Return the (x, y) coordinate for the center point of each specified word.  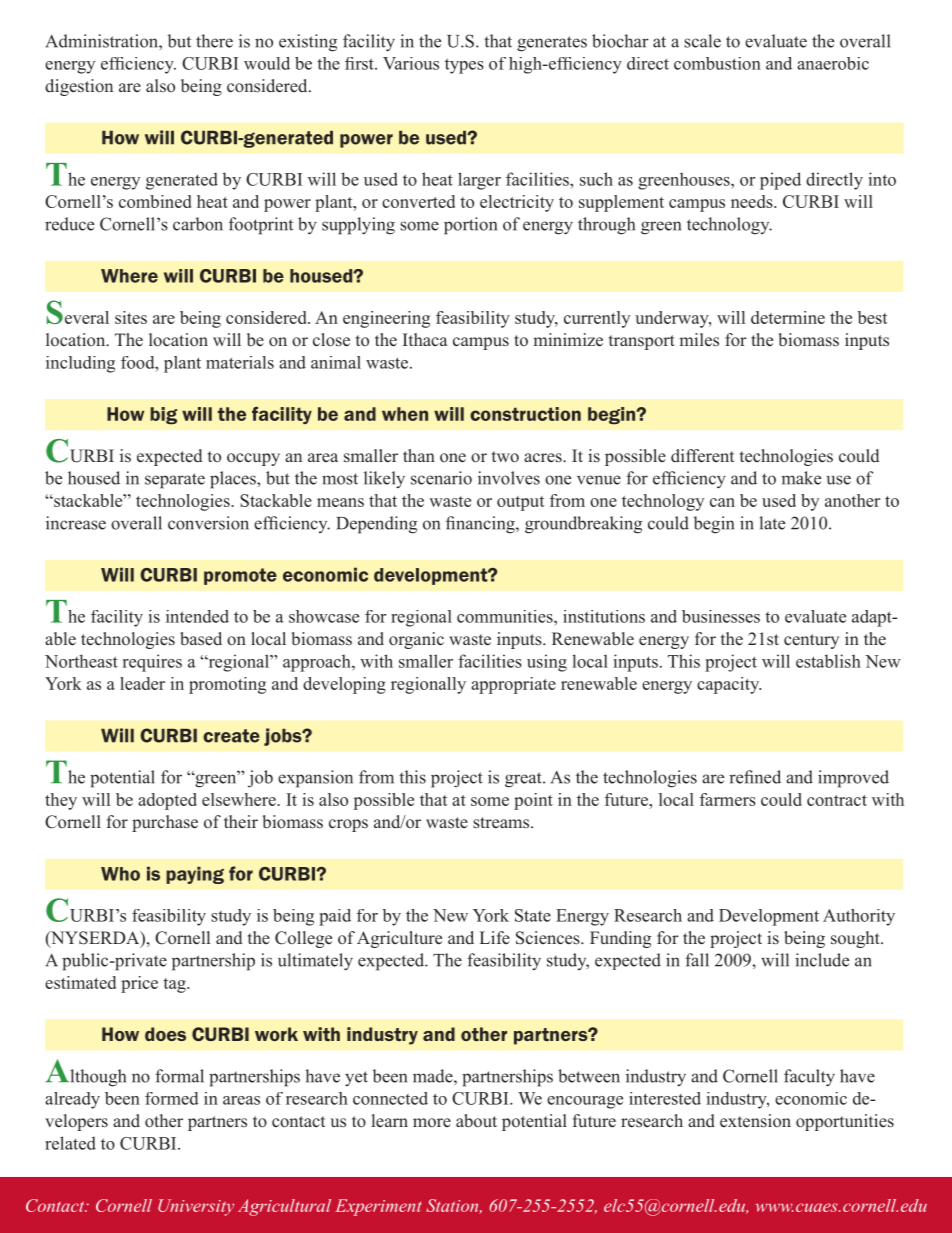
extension (755, 1121)
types (464, 66)
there (214, 41)
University (196, 1207)
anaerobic (833, 63)
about (476, 1121)
